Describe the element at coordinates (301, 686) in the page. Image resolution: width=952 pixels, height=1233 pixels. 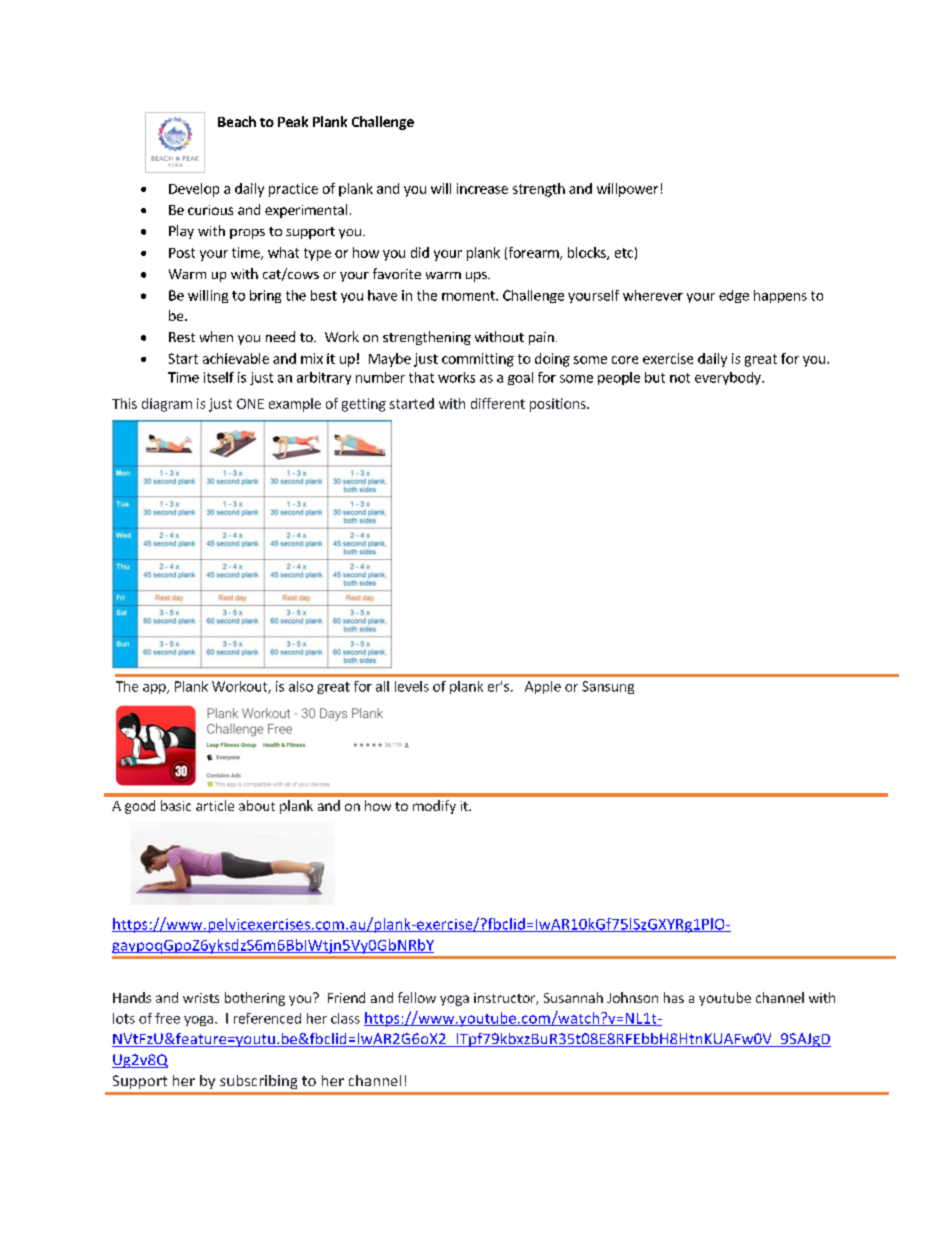
I see `also` at that location.
